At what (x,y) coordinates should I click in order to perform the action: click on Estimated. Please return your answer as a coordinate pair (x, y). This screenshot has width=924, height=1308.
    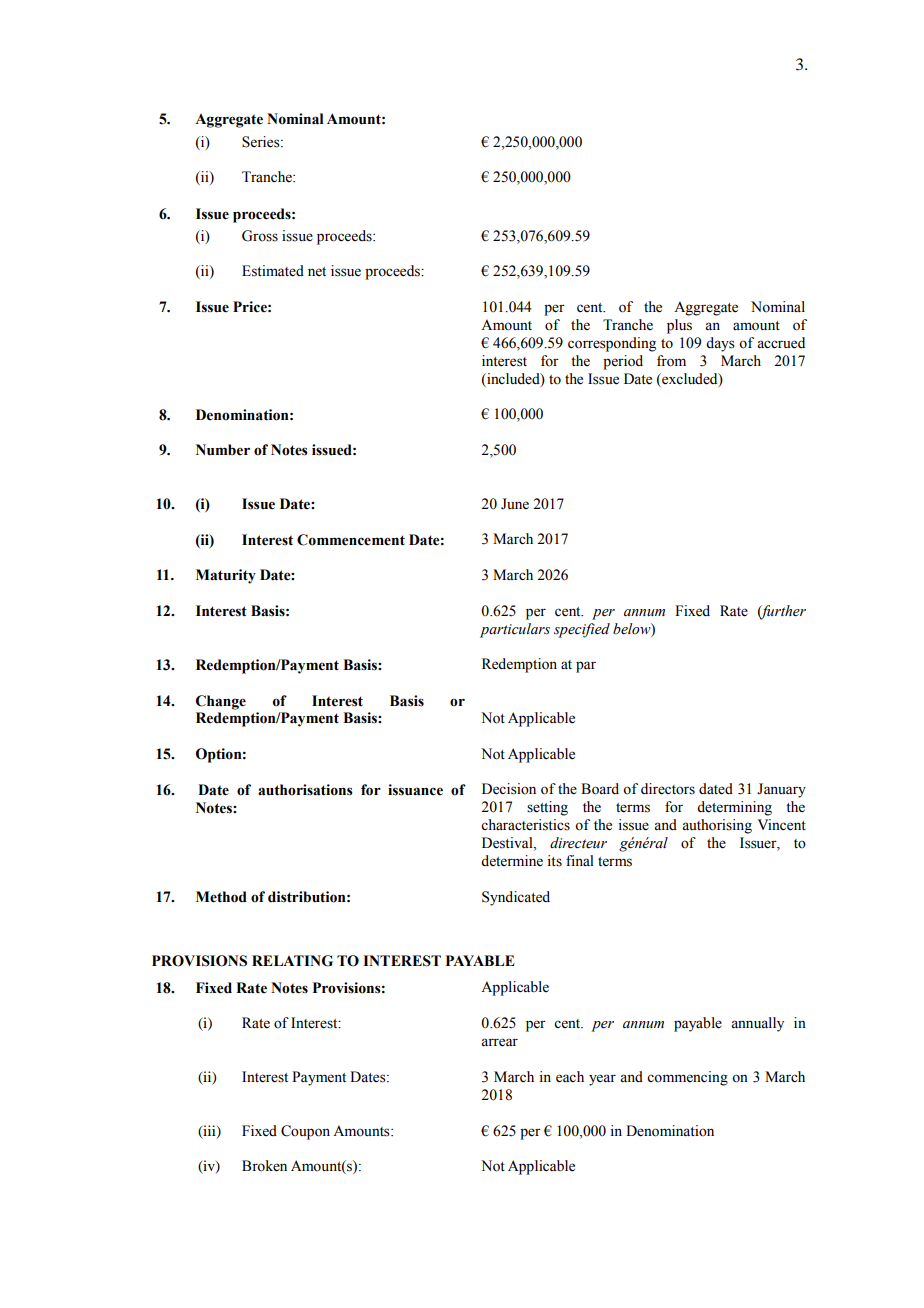
    Looking at the image, I should click on (273, 271).
